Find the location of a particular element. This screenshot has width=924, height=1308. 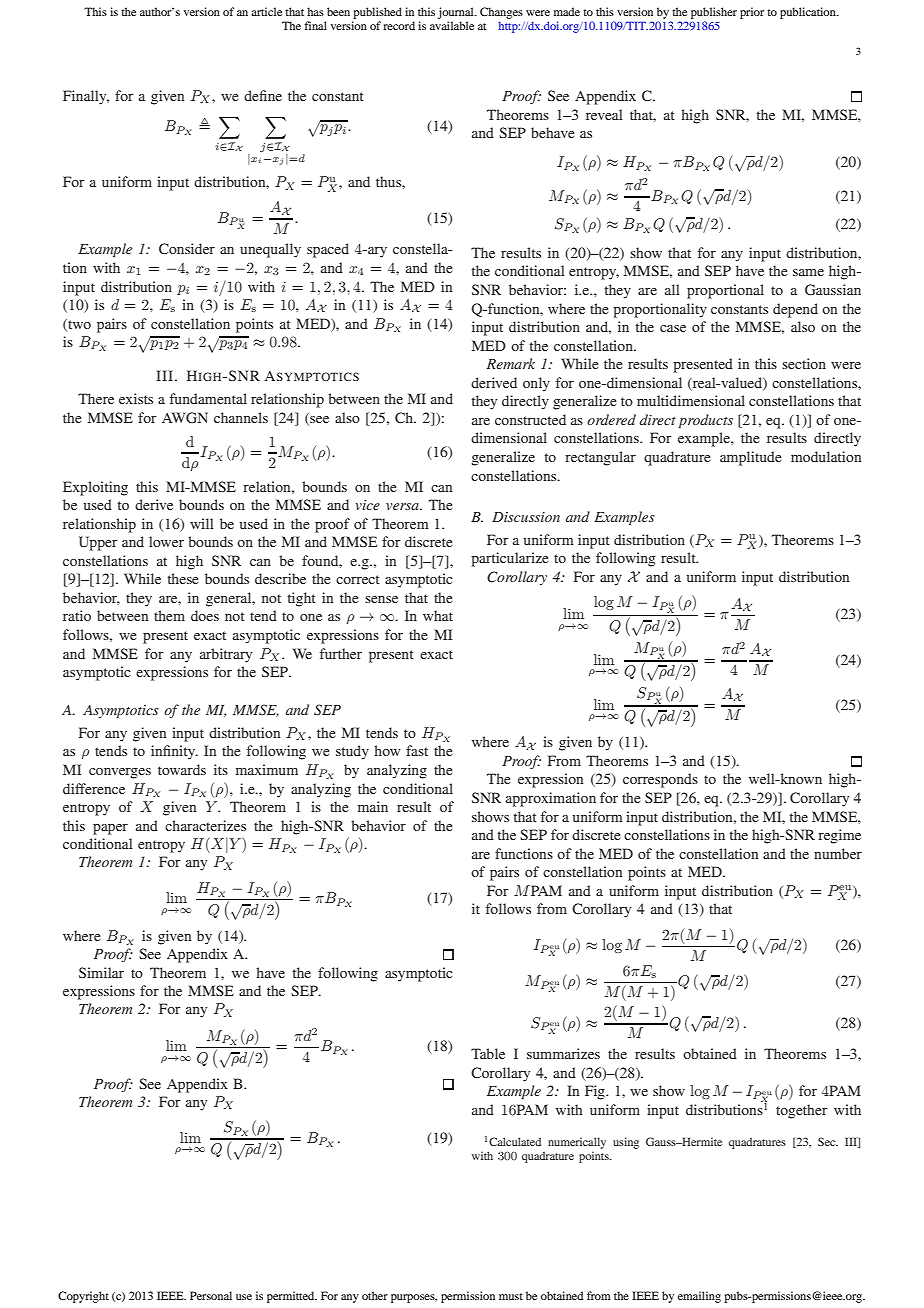

article is located at coordinates (266, 11).
